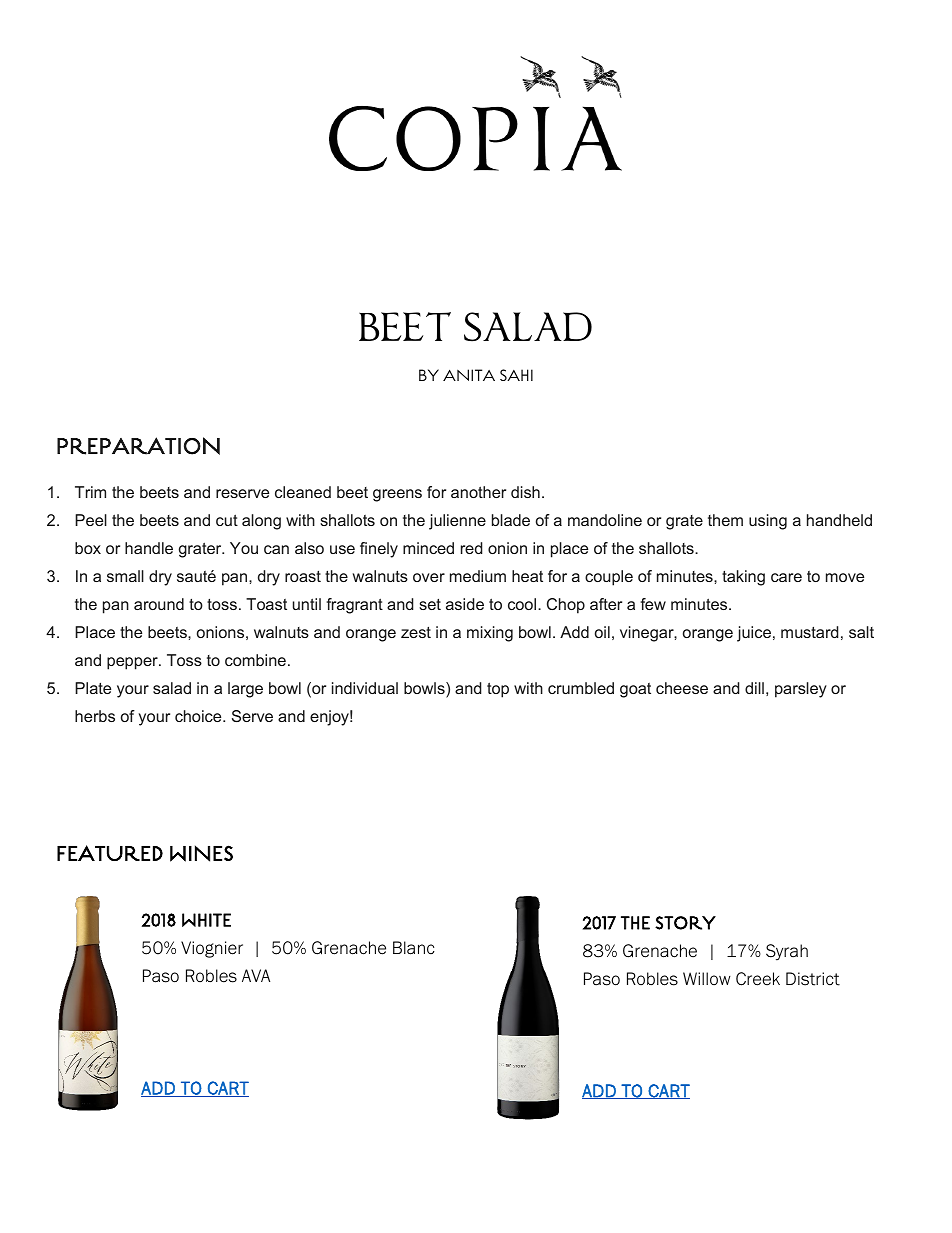  Describe the element at coordinates (768, 522) in the image. I see `using` at that location.
